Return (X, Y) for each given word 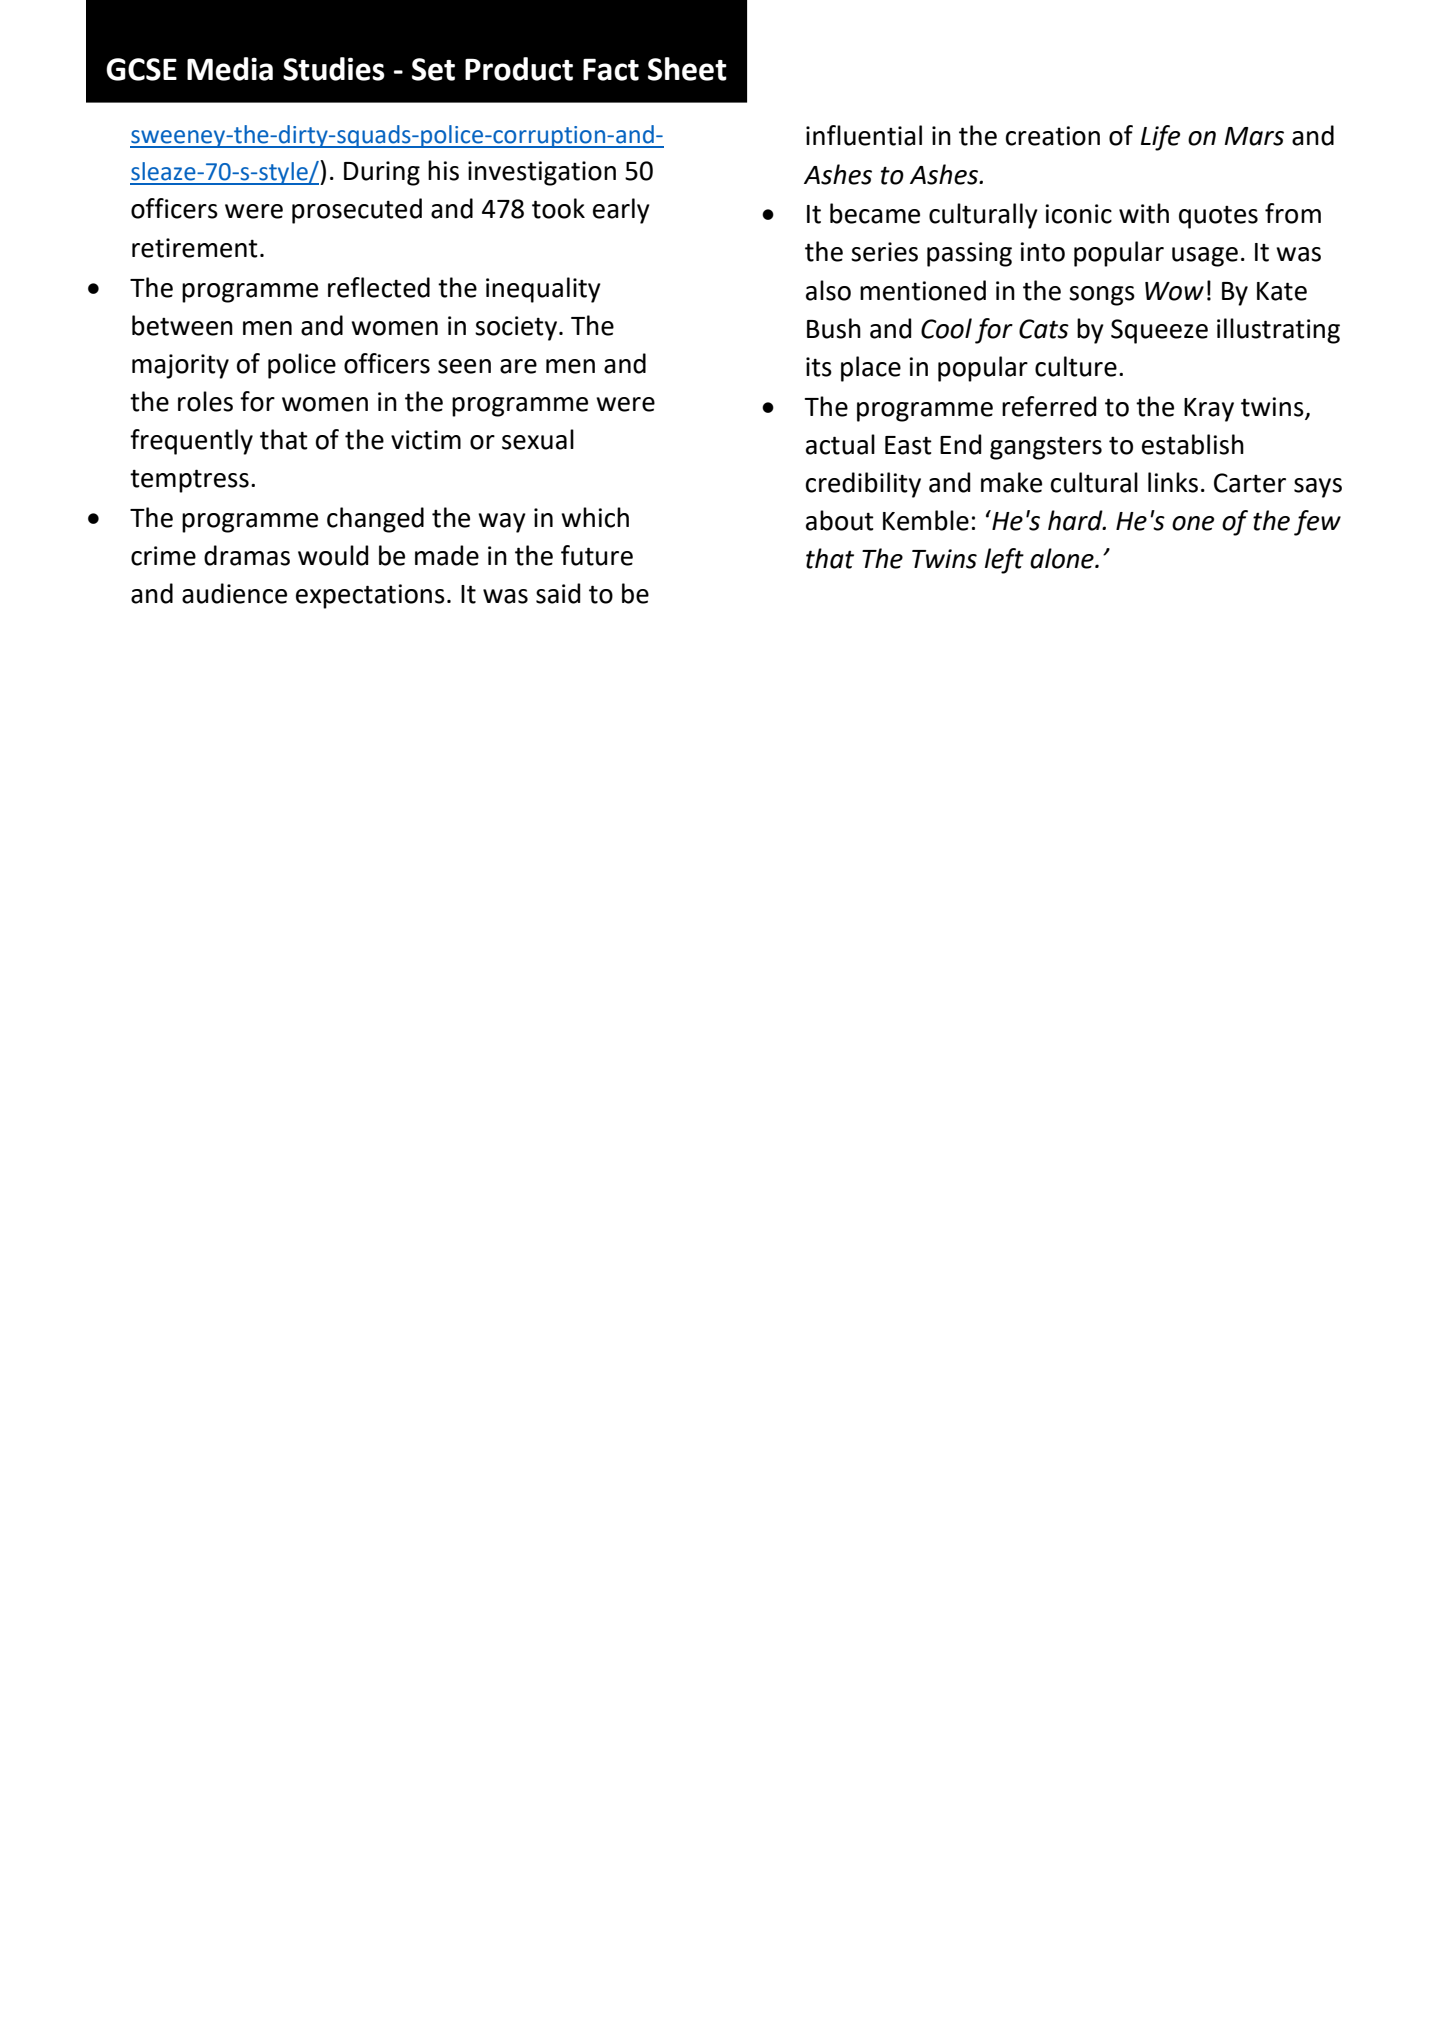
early (621, 211)
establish (1193, 444)
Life (1160, 138)
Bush (834, 328)
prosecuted (357, 211)
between (182, 325)
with (1144, 213)
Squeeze (1159, 331)
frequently (191, 442)
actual (840, 444)
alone (1063, 558)
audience (234, 593)
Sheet (687, 69)
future (597, 555)
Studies (334, 69)
